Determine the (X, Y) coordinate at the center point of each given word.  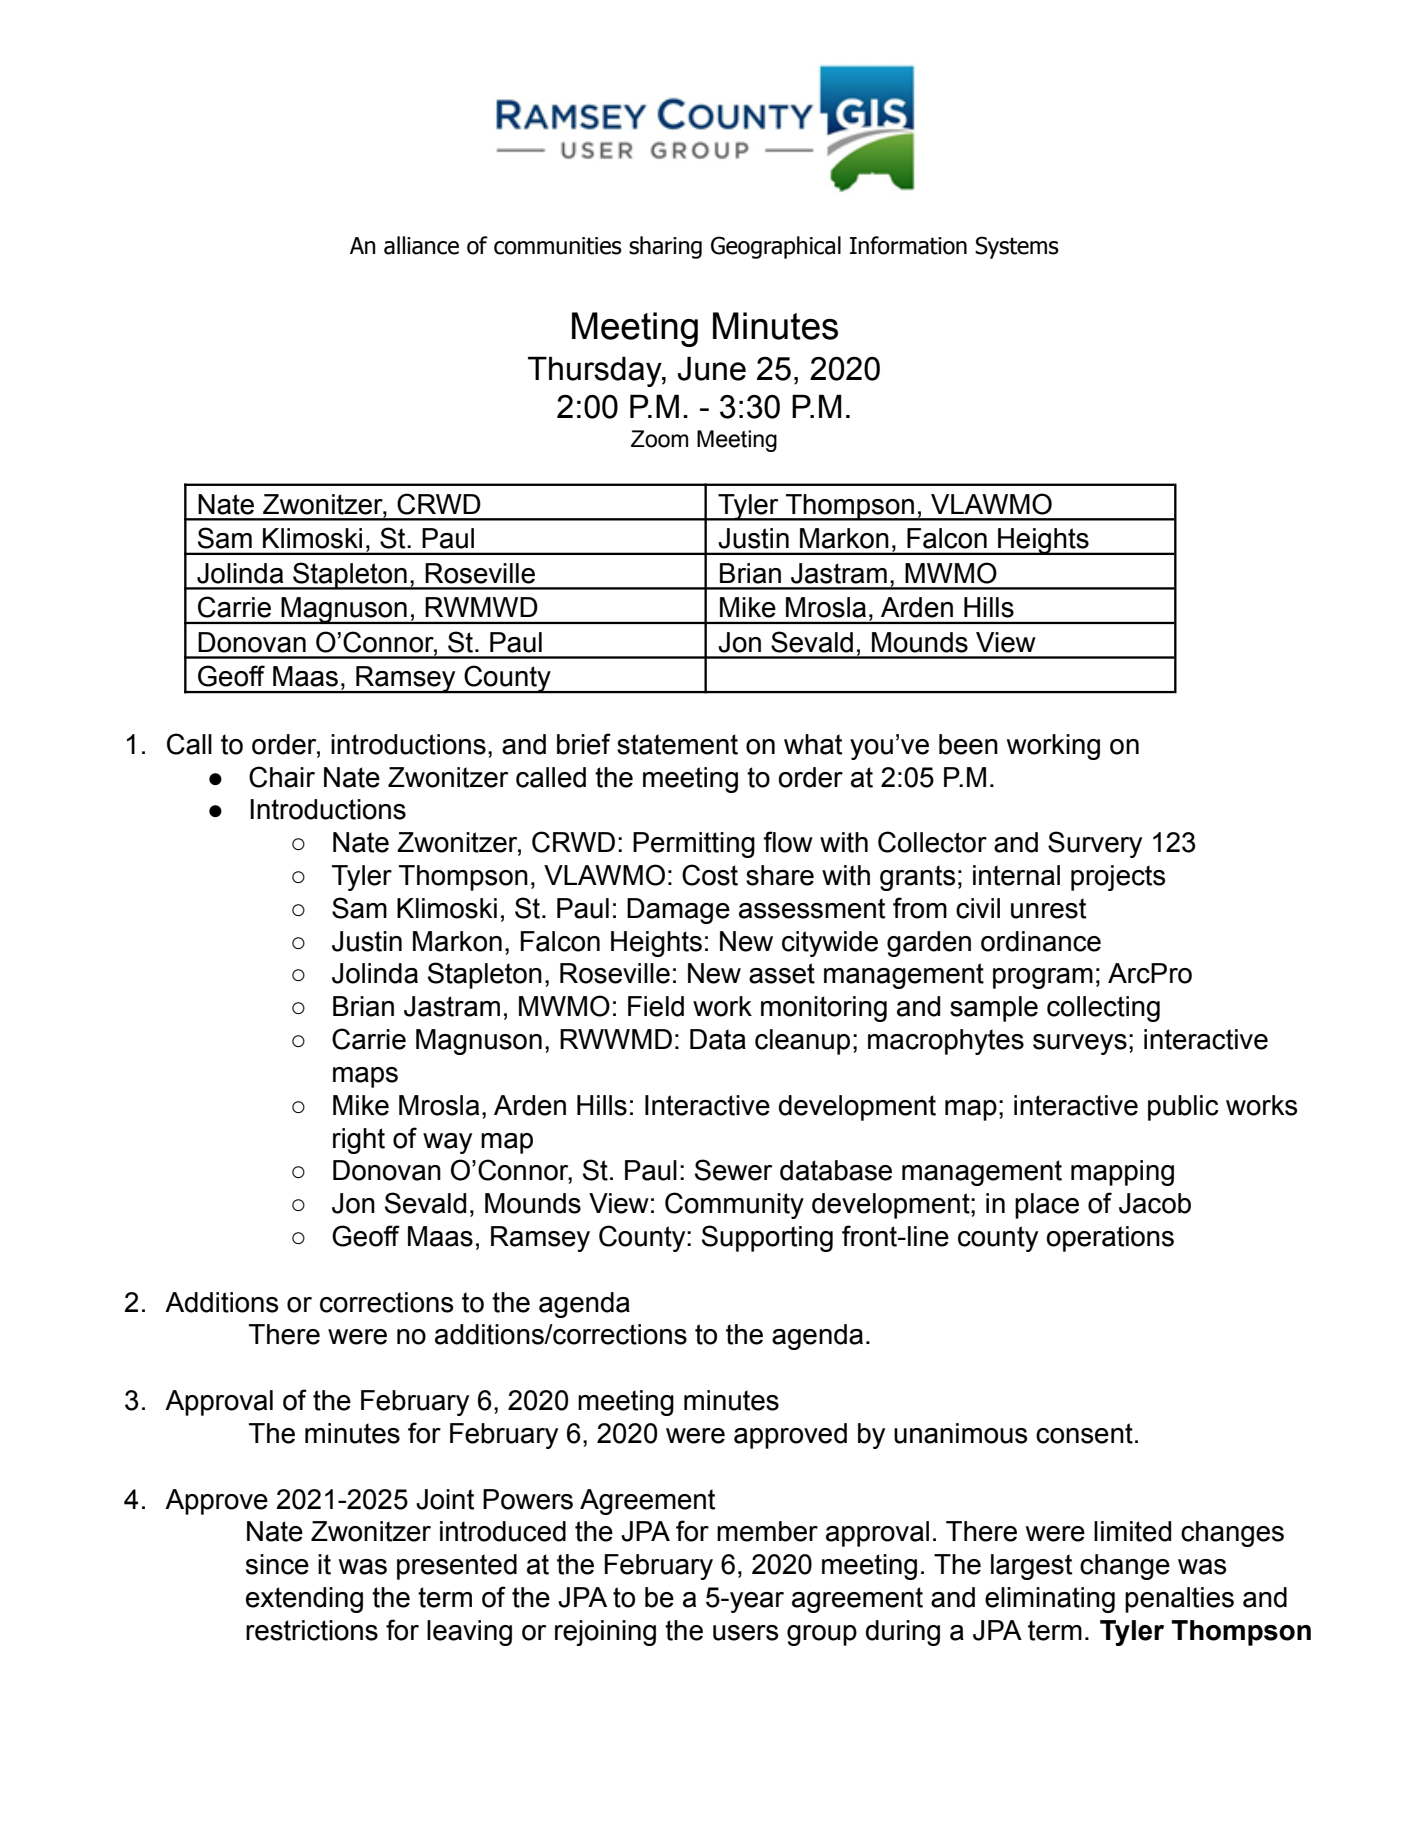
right (359, 1141)
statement (677, 744)
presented (457, 1567)
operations (1110, 1239)
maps (365, 1077)
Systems (1017, 247)
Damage (678, 911)
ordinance (1041, 941)
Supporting (767, 1238)
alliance (421, 245)
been (968, 744)
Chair (282, 777)
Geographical (776, 247)
